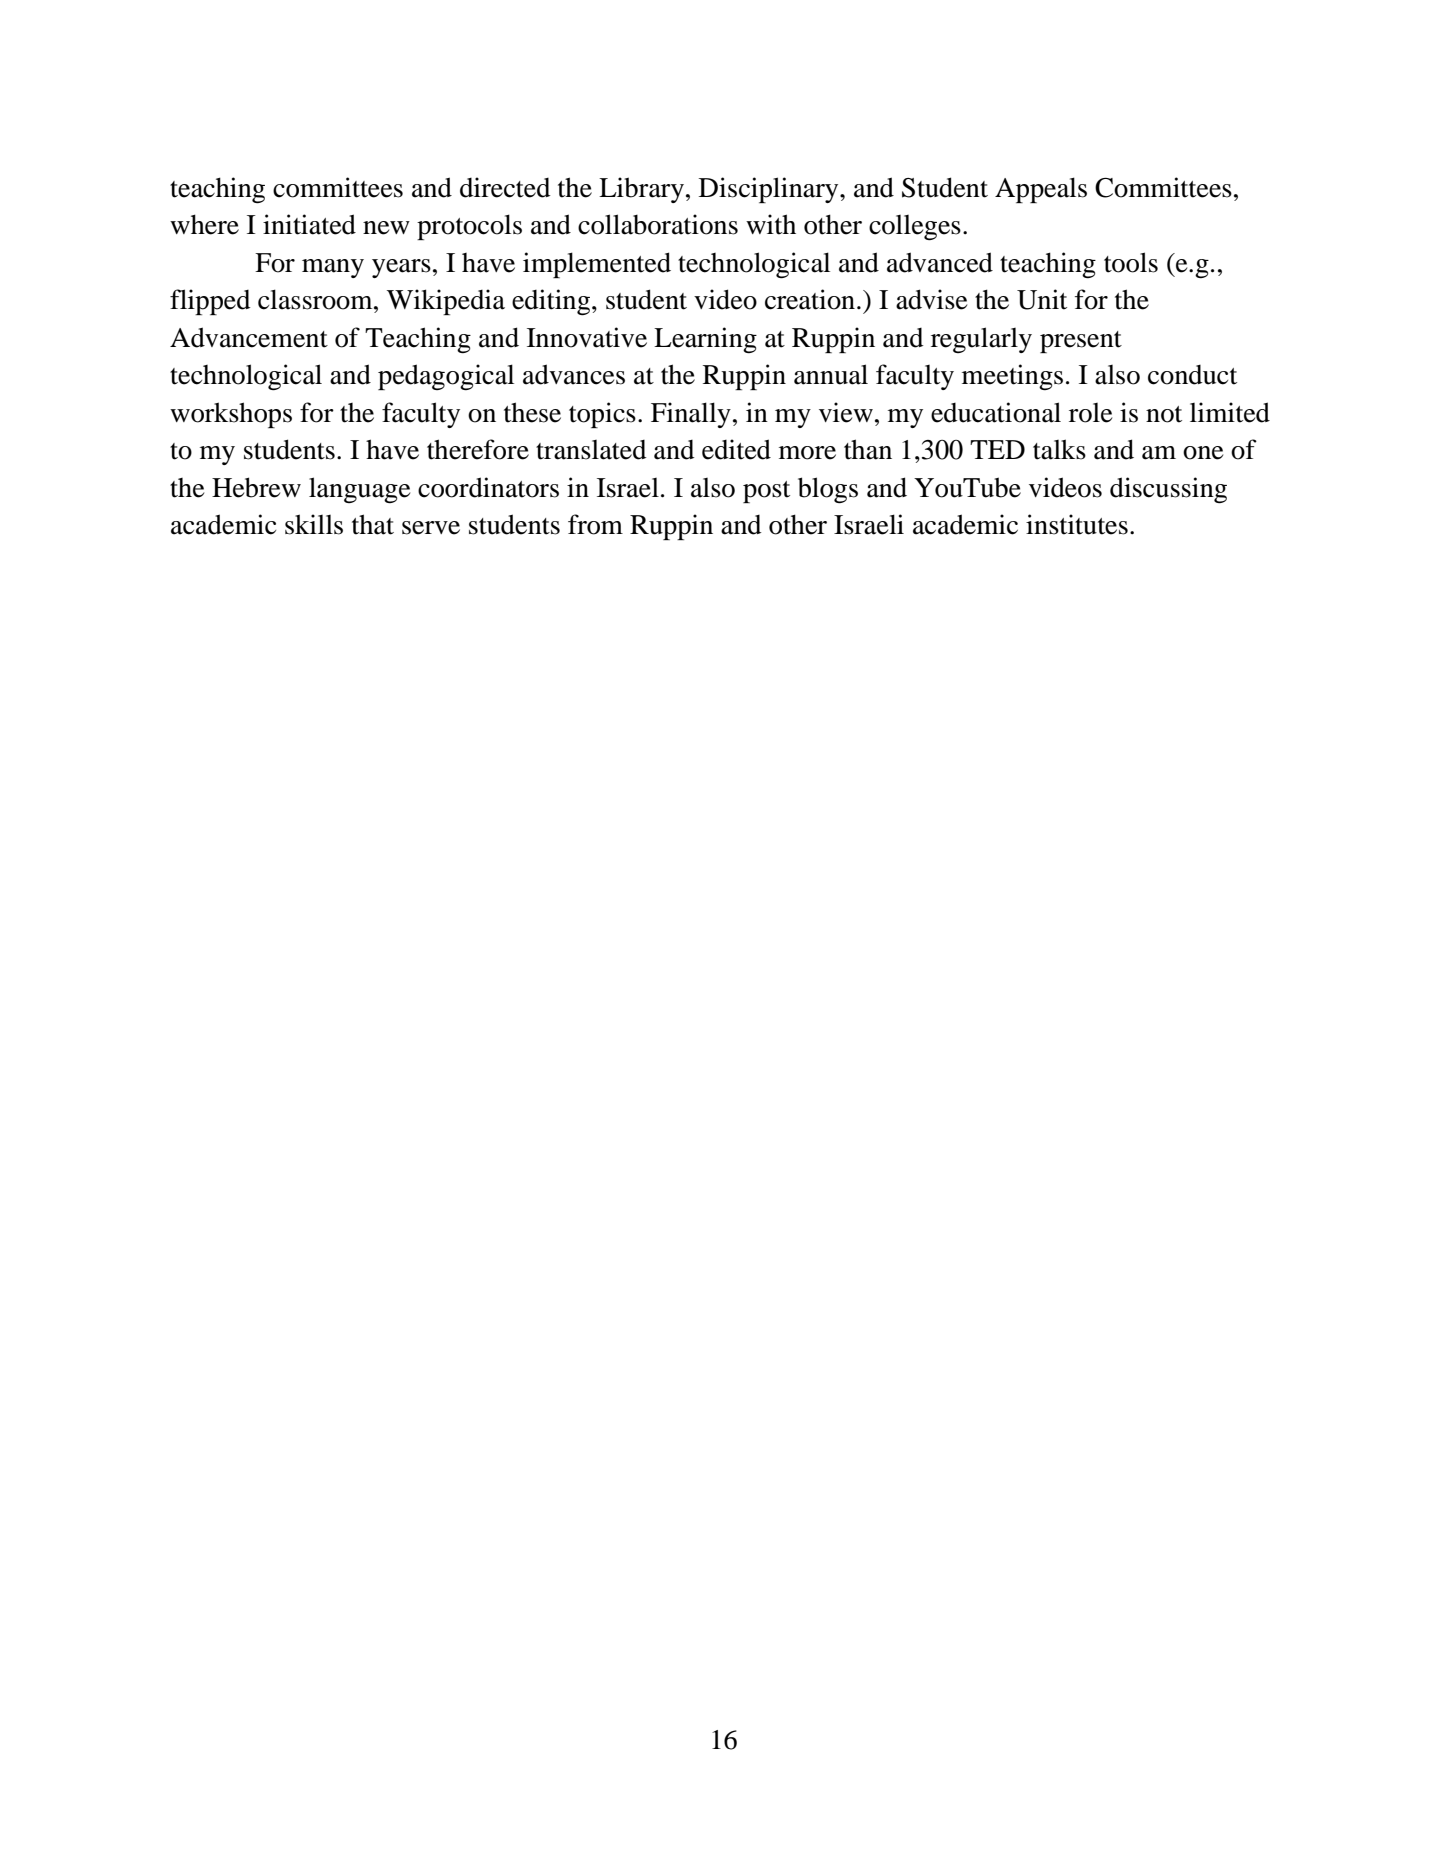  I want to click on skills, so click(314, 524).
